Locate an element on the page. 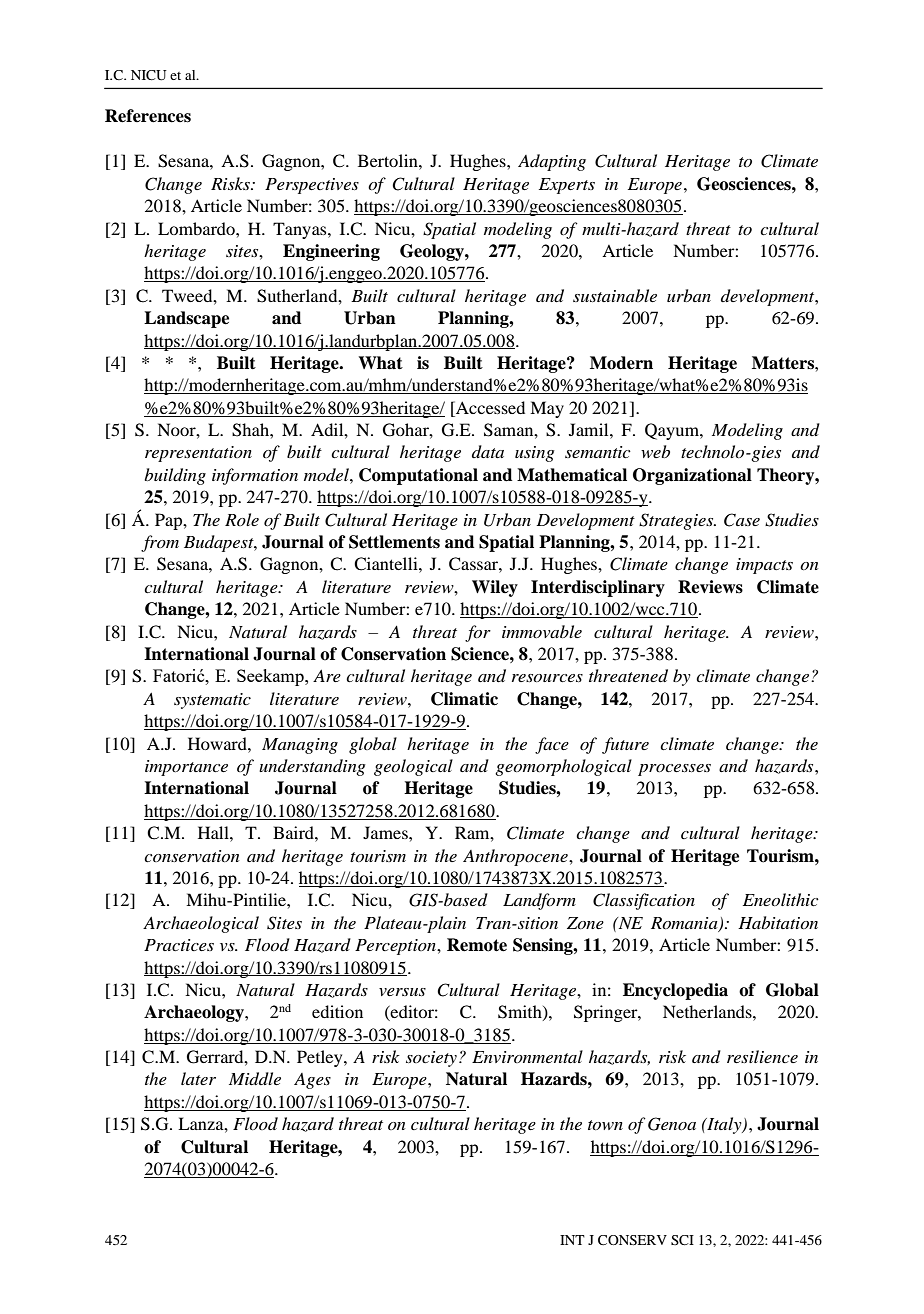  References is located at coordinates (148, 116).
